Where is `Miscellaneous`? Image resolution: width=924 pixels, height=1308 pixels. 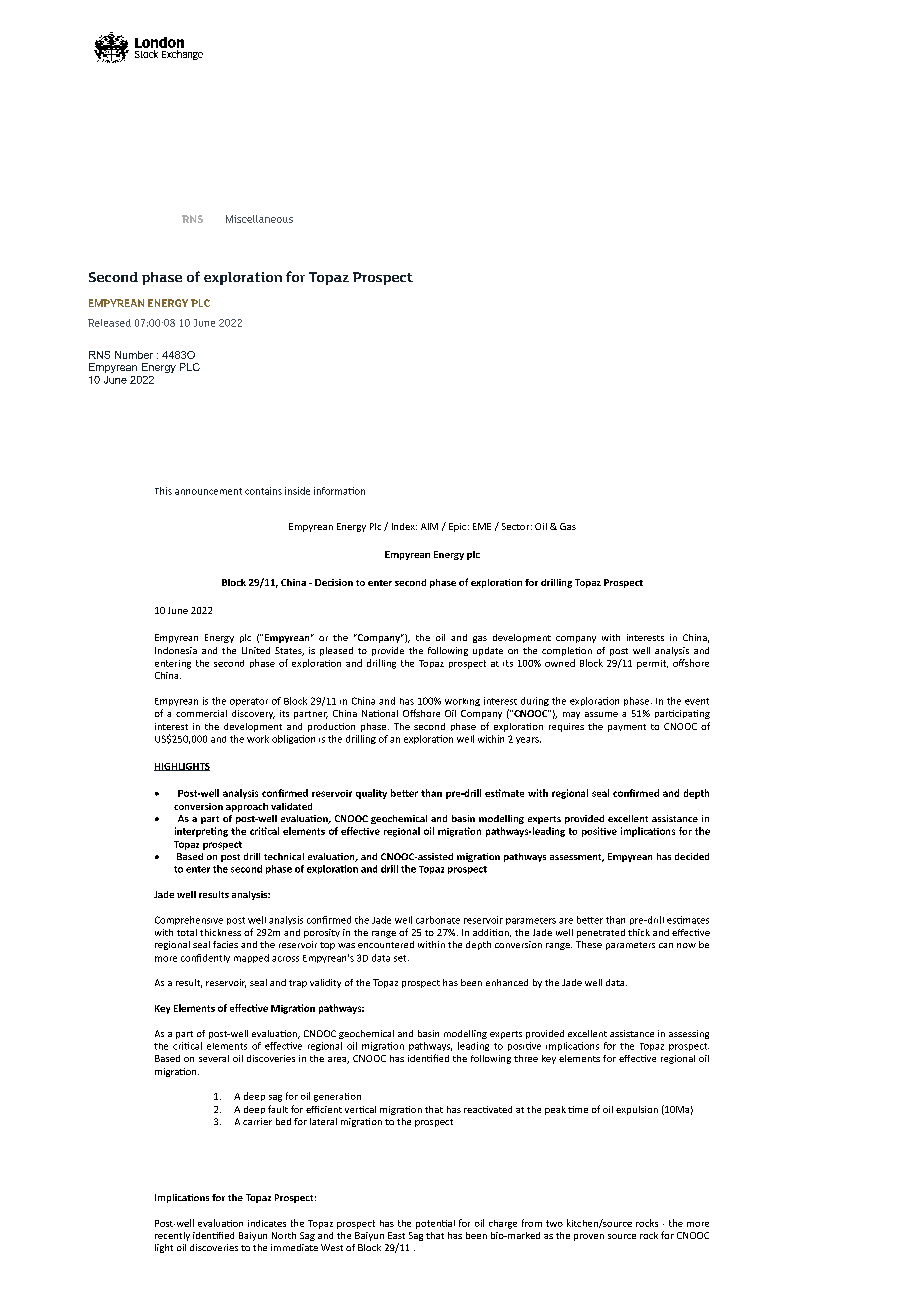
Miscellaneous is located at coordinates (259, 219).
